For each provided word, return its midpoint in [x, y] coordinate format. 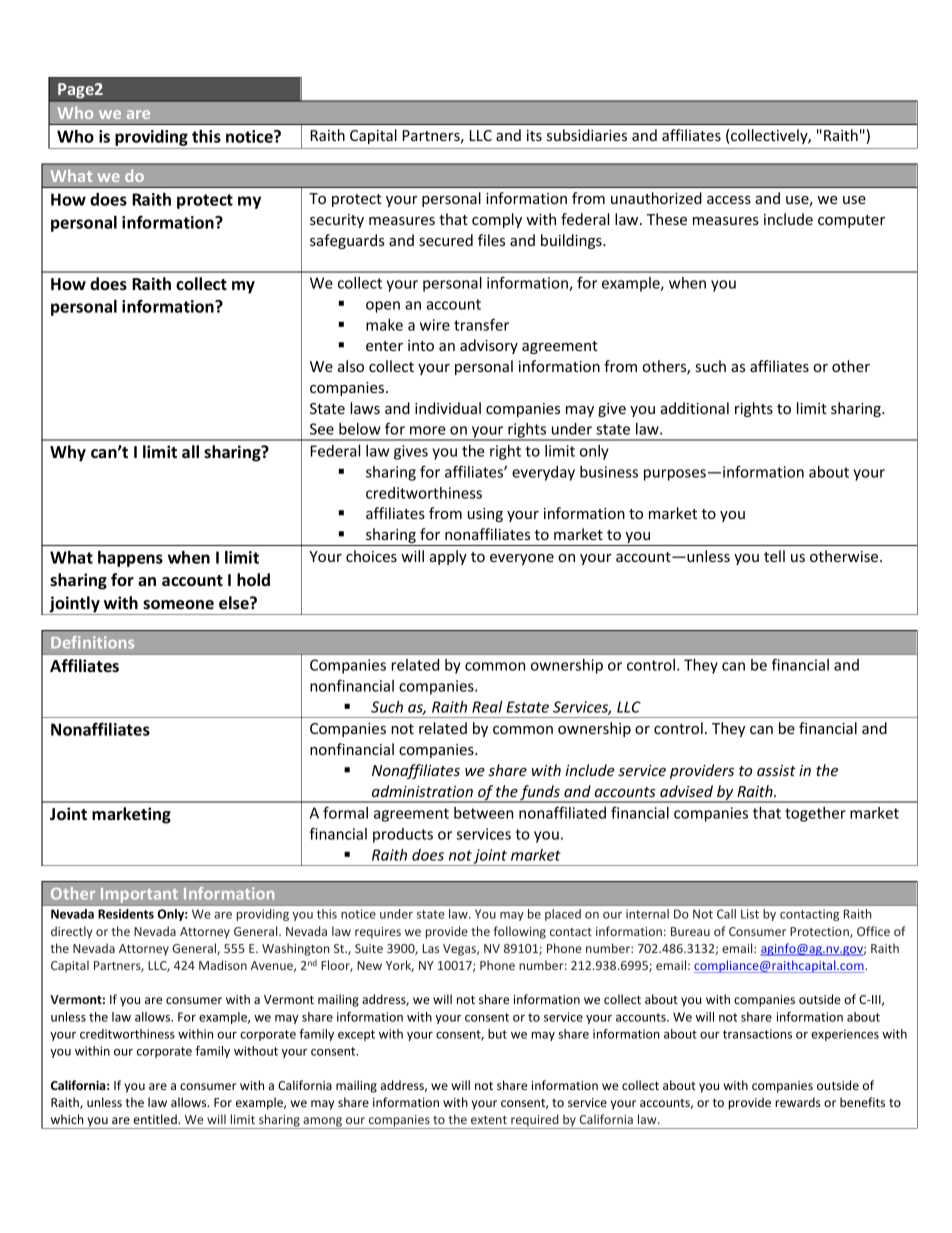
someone [178, 605]
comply [497, 220]
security [337, 221]
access [729, 200]
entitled [156, 1119]
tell [774, 556]
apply [448, 557]
